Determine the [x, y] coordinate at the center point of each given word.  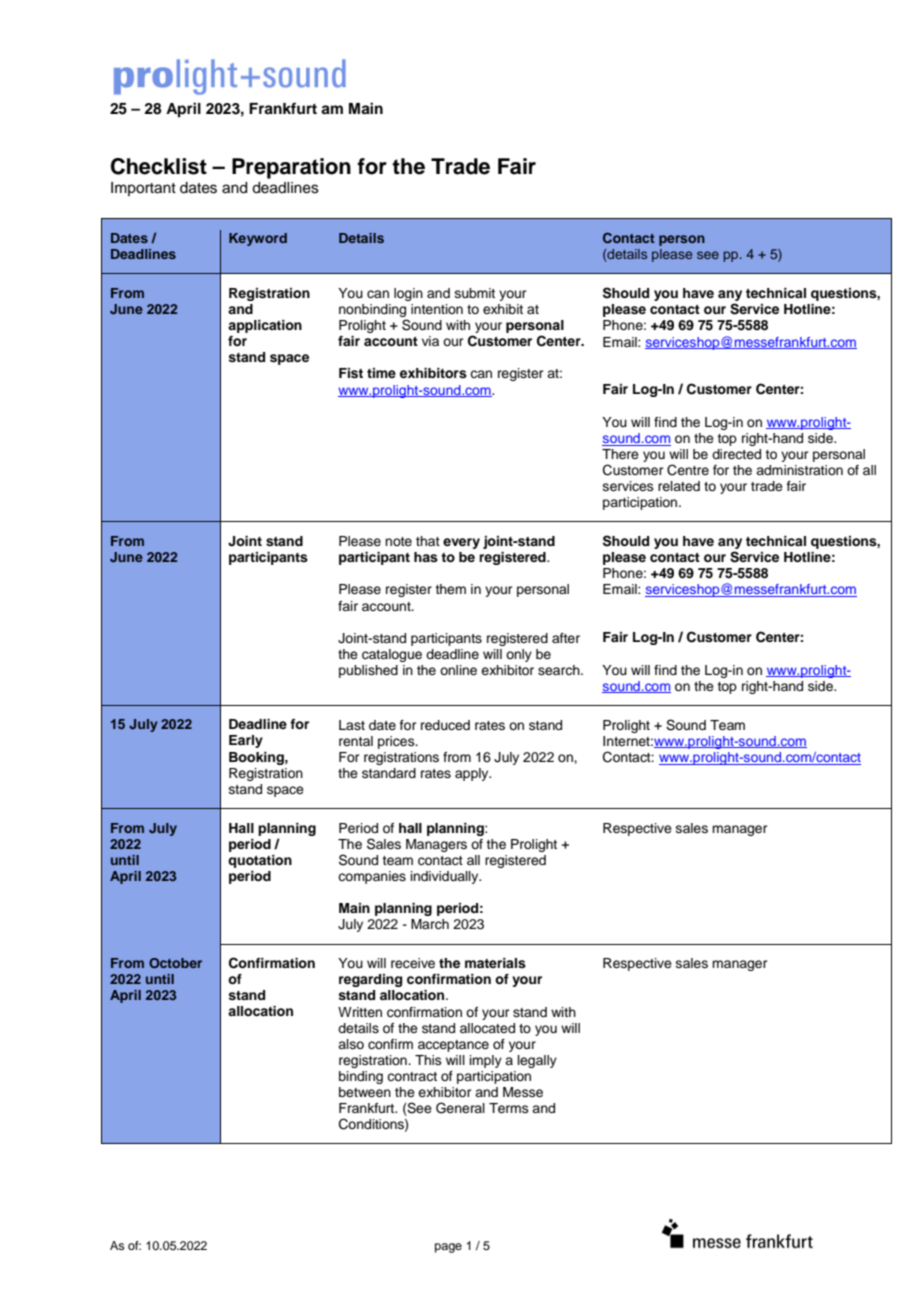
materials [495, 963]
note [398, 541]
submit [475, 293]
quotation [260, 861]
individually [446, 877]
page [448, 1248]
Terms [509, 1108]
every [461, 543]
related [679, 486]
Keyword [258, 239]
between [365, 1092]
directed [736, 454]
